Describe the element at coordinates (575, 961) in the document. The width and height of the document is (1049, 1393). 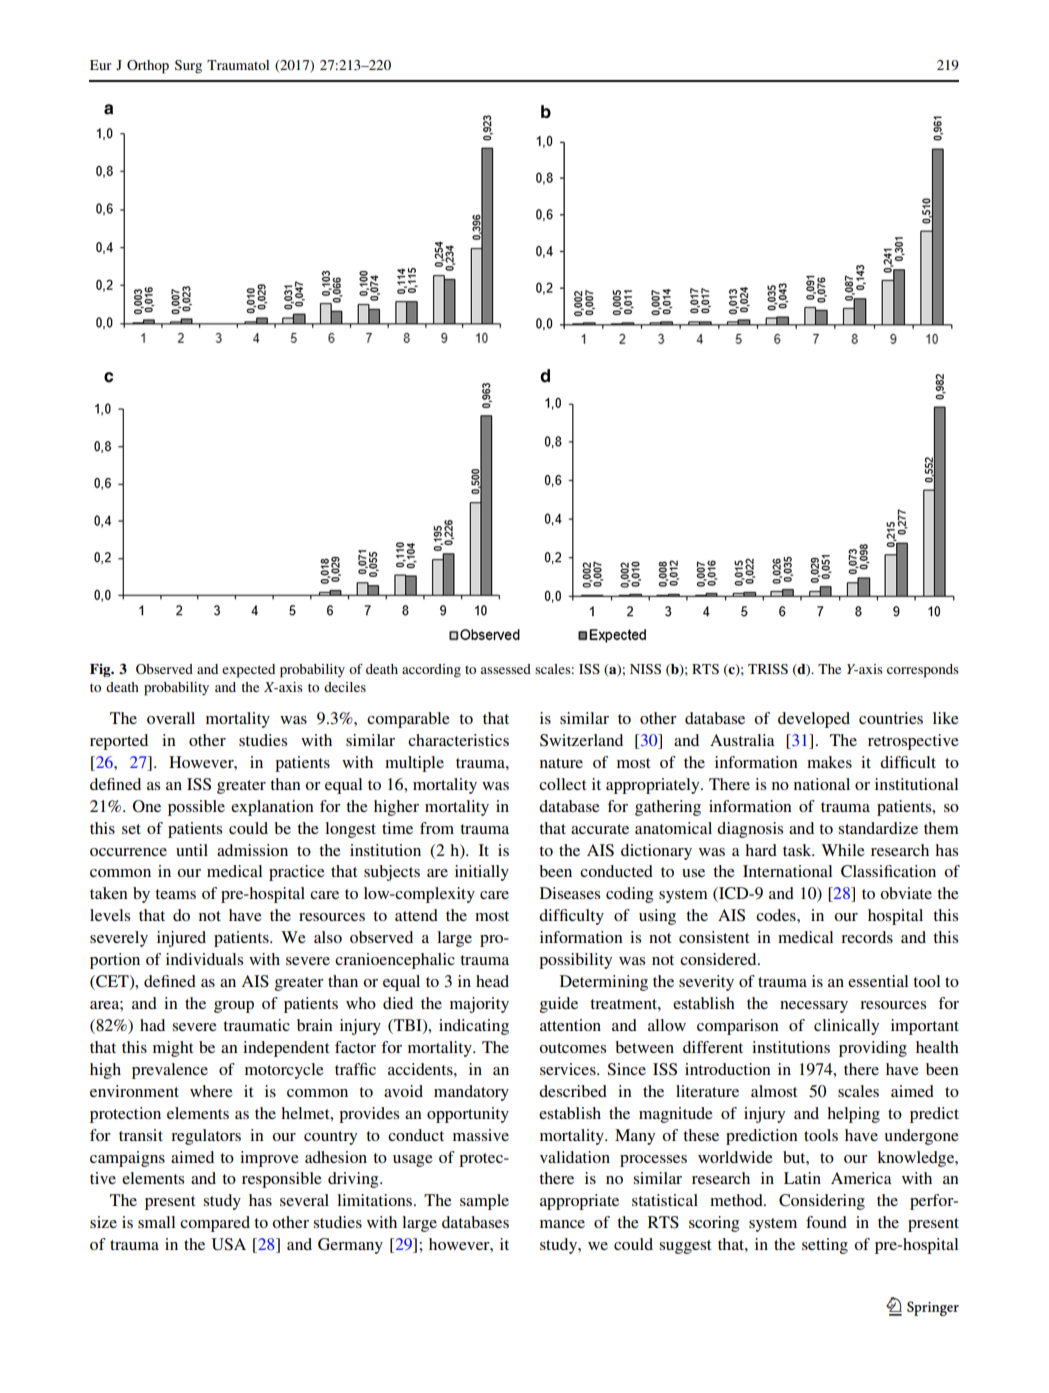
I see `possibility` at that location.
